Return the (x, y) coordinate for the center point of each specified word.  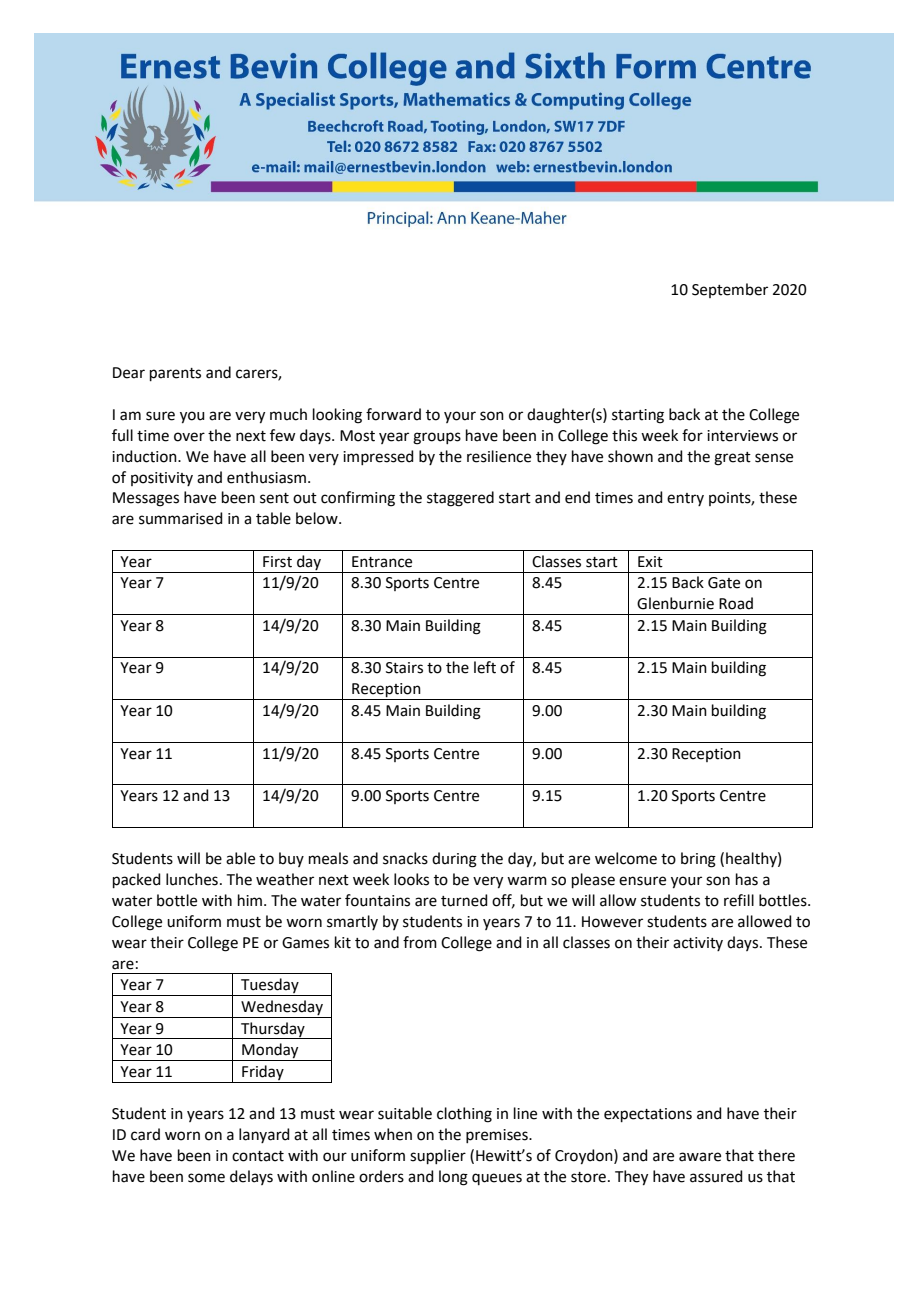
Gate (724, 583)
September (730, 290)
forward (393, 414)
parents (175, 374)
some (206, 1178)
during (454, 860)
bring (698, 860)
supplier (438, 1156)
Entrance (382, 562)
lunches (192, 879)
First (277, 562)
